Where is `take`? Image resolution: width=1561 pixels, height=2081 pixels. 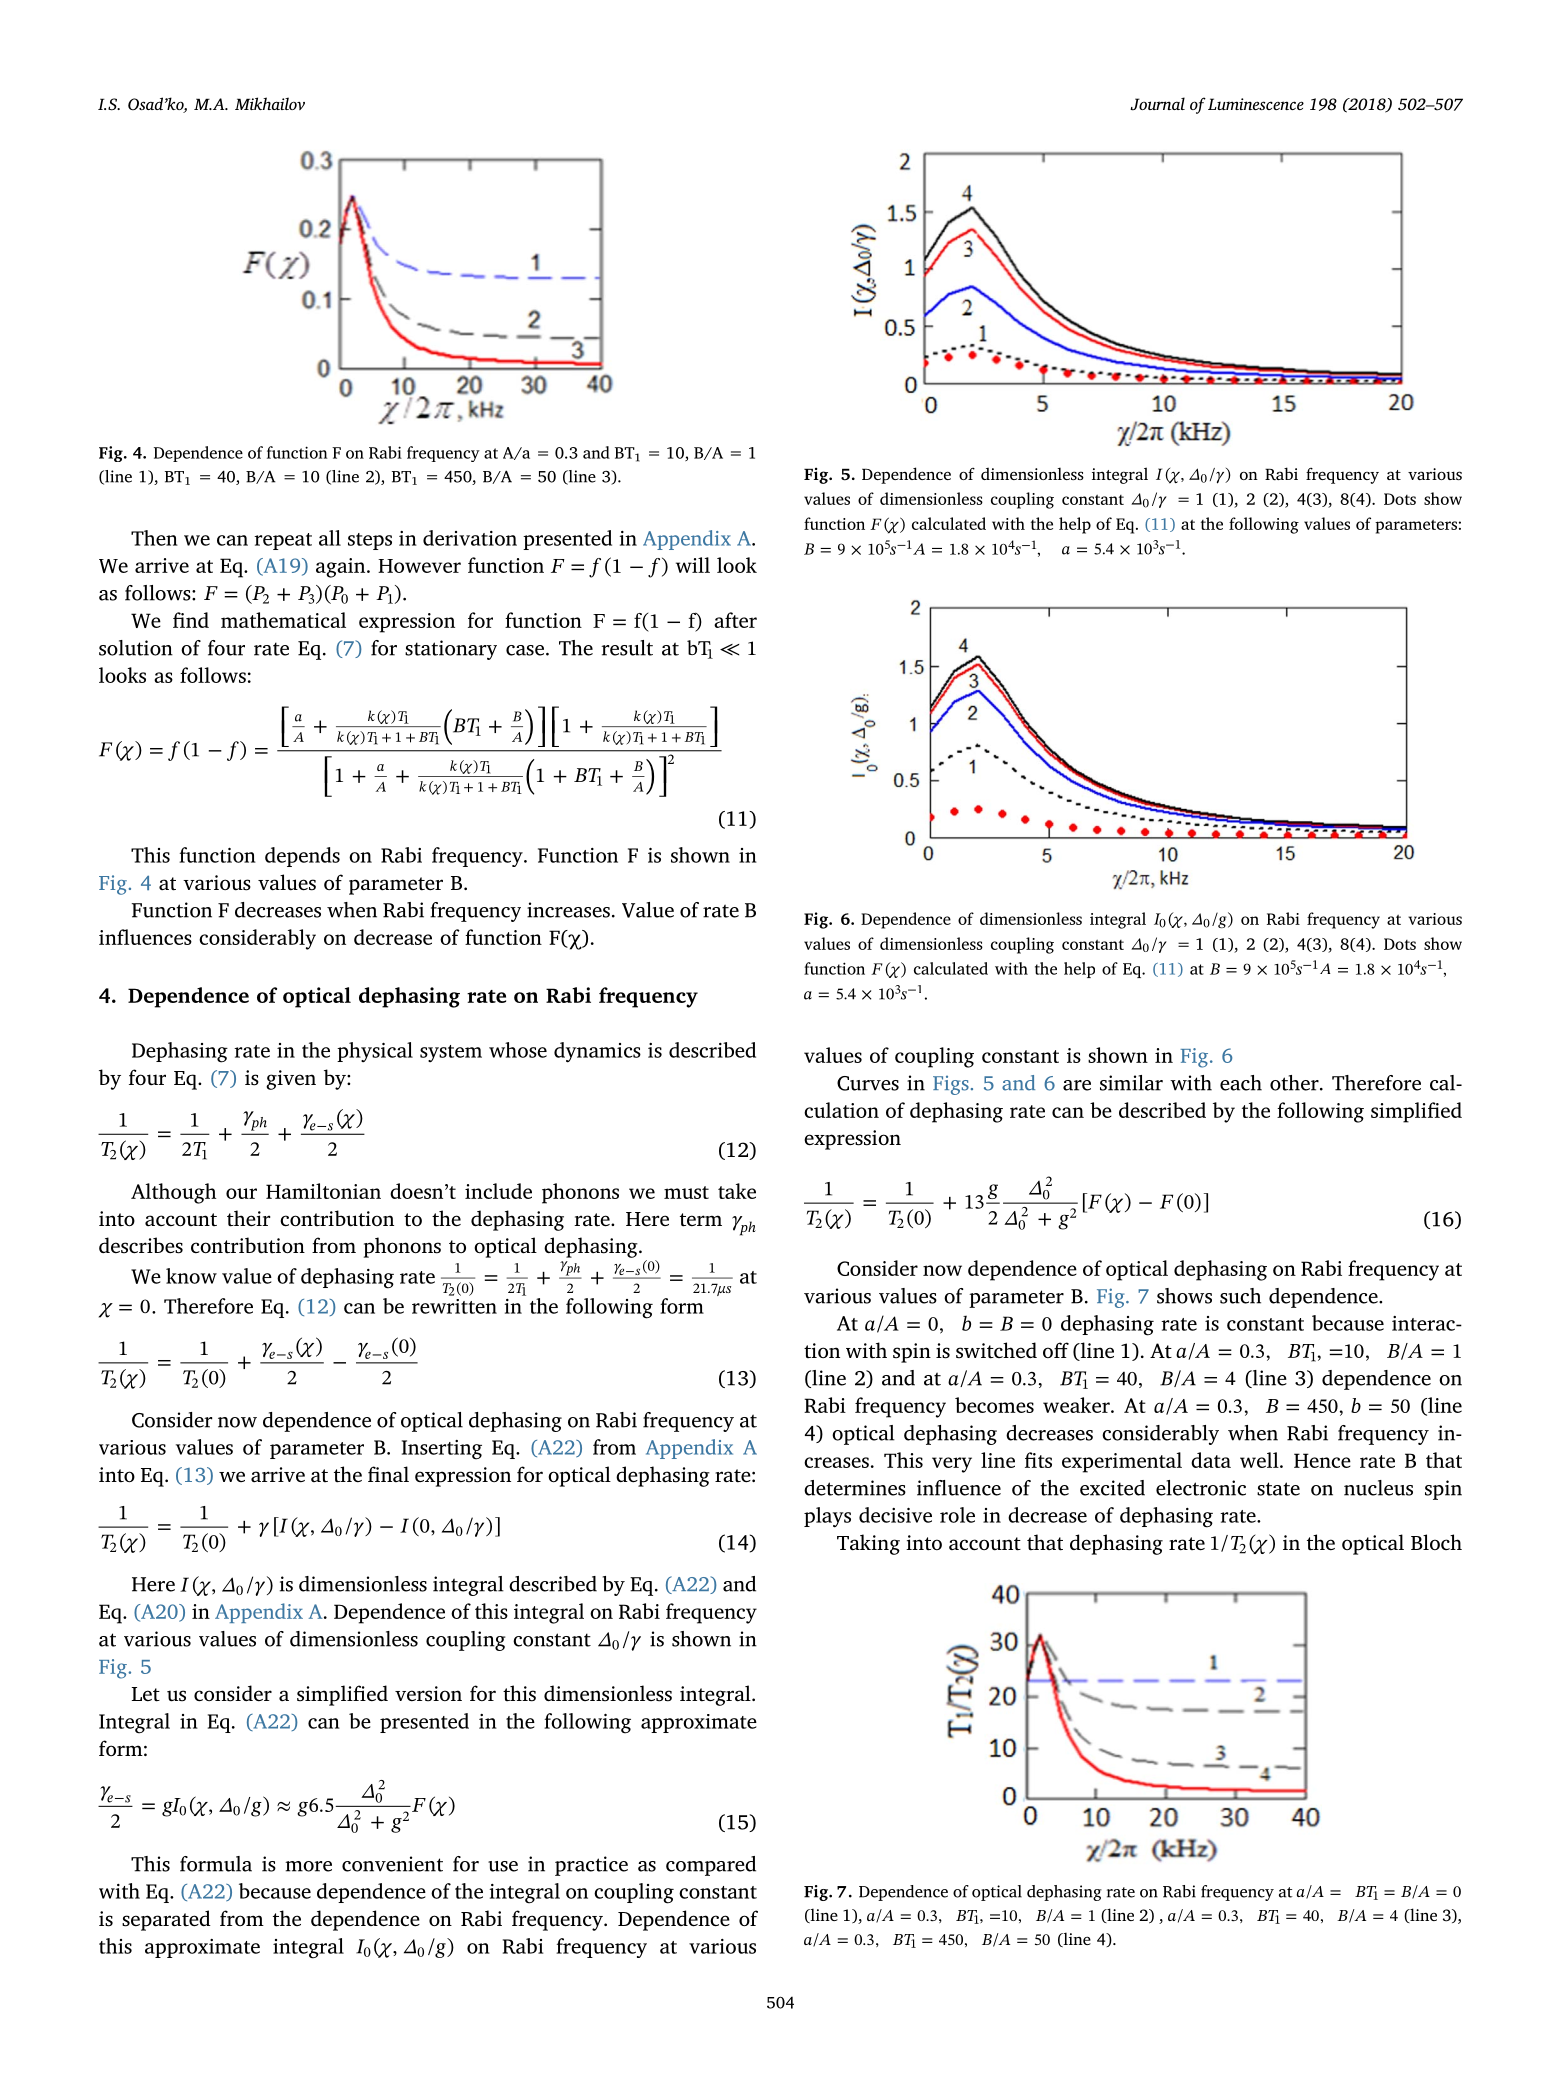 take is located at coordinates (737, 1191).
